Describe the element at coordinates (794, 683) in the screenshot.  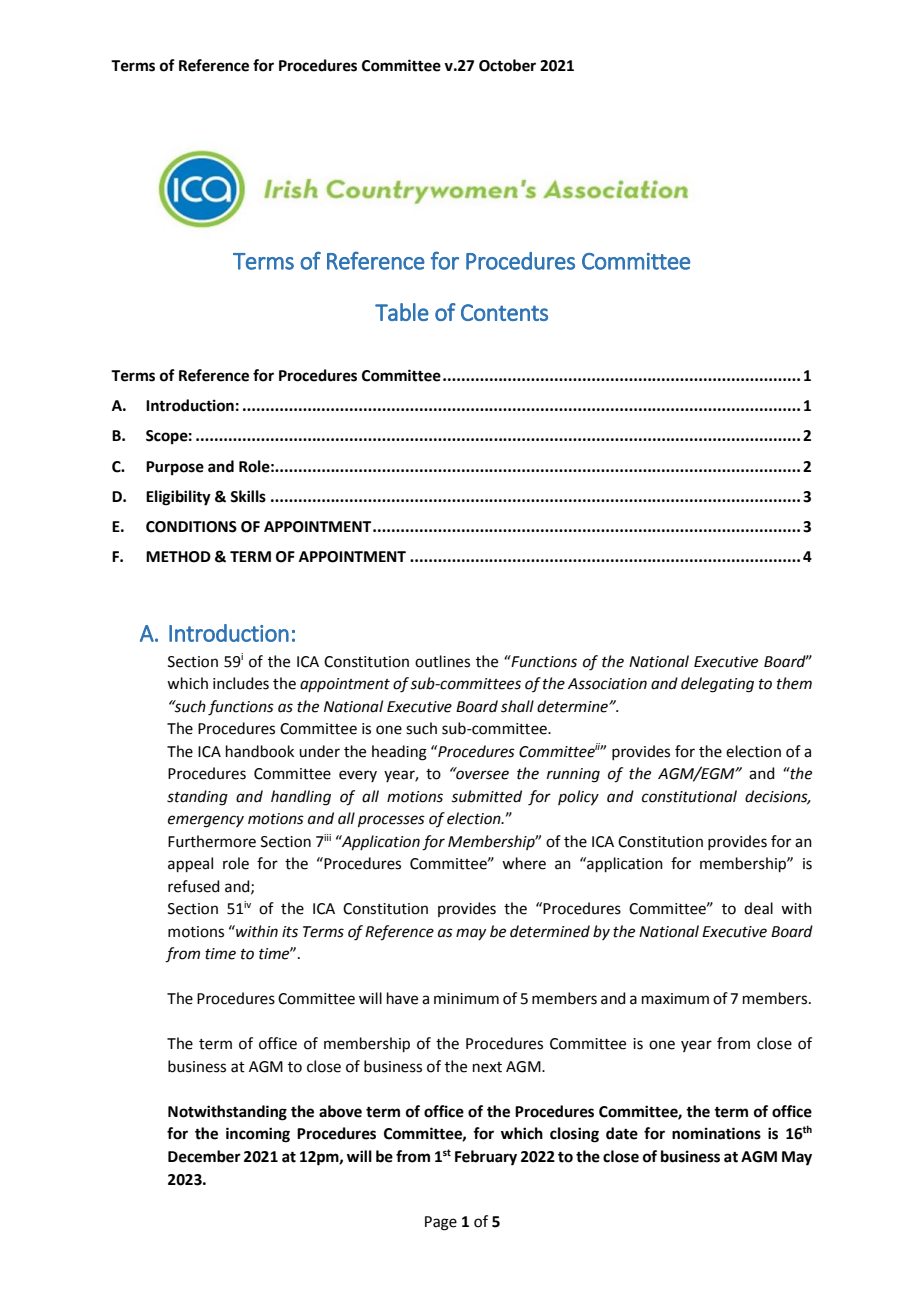
I see `them` at that location.
